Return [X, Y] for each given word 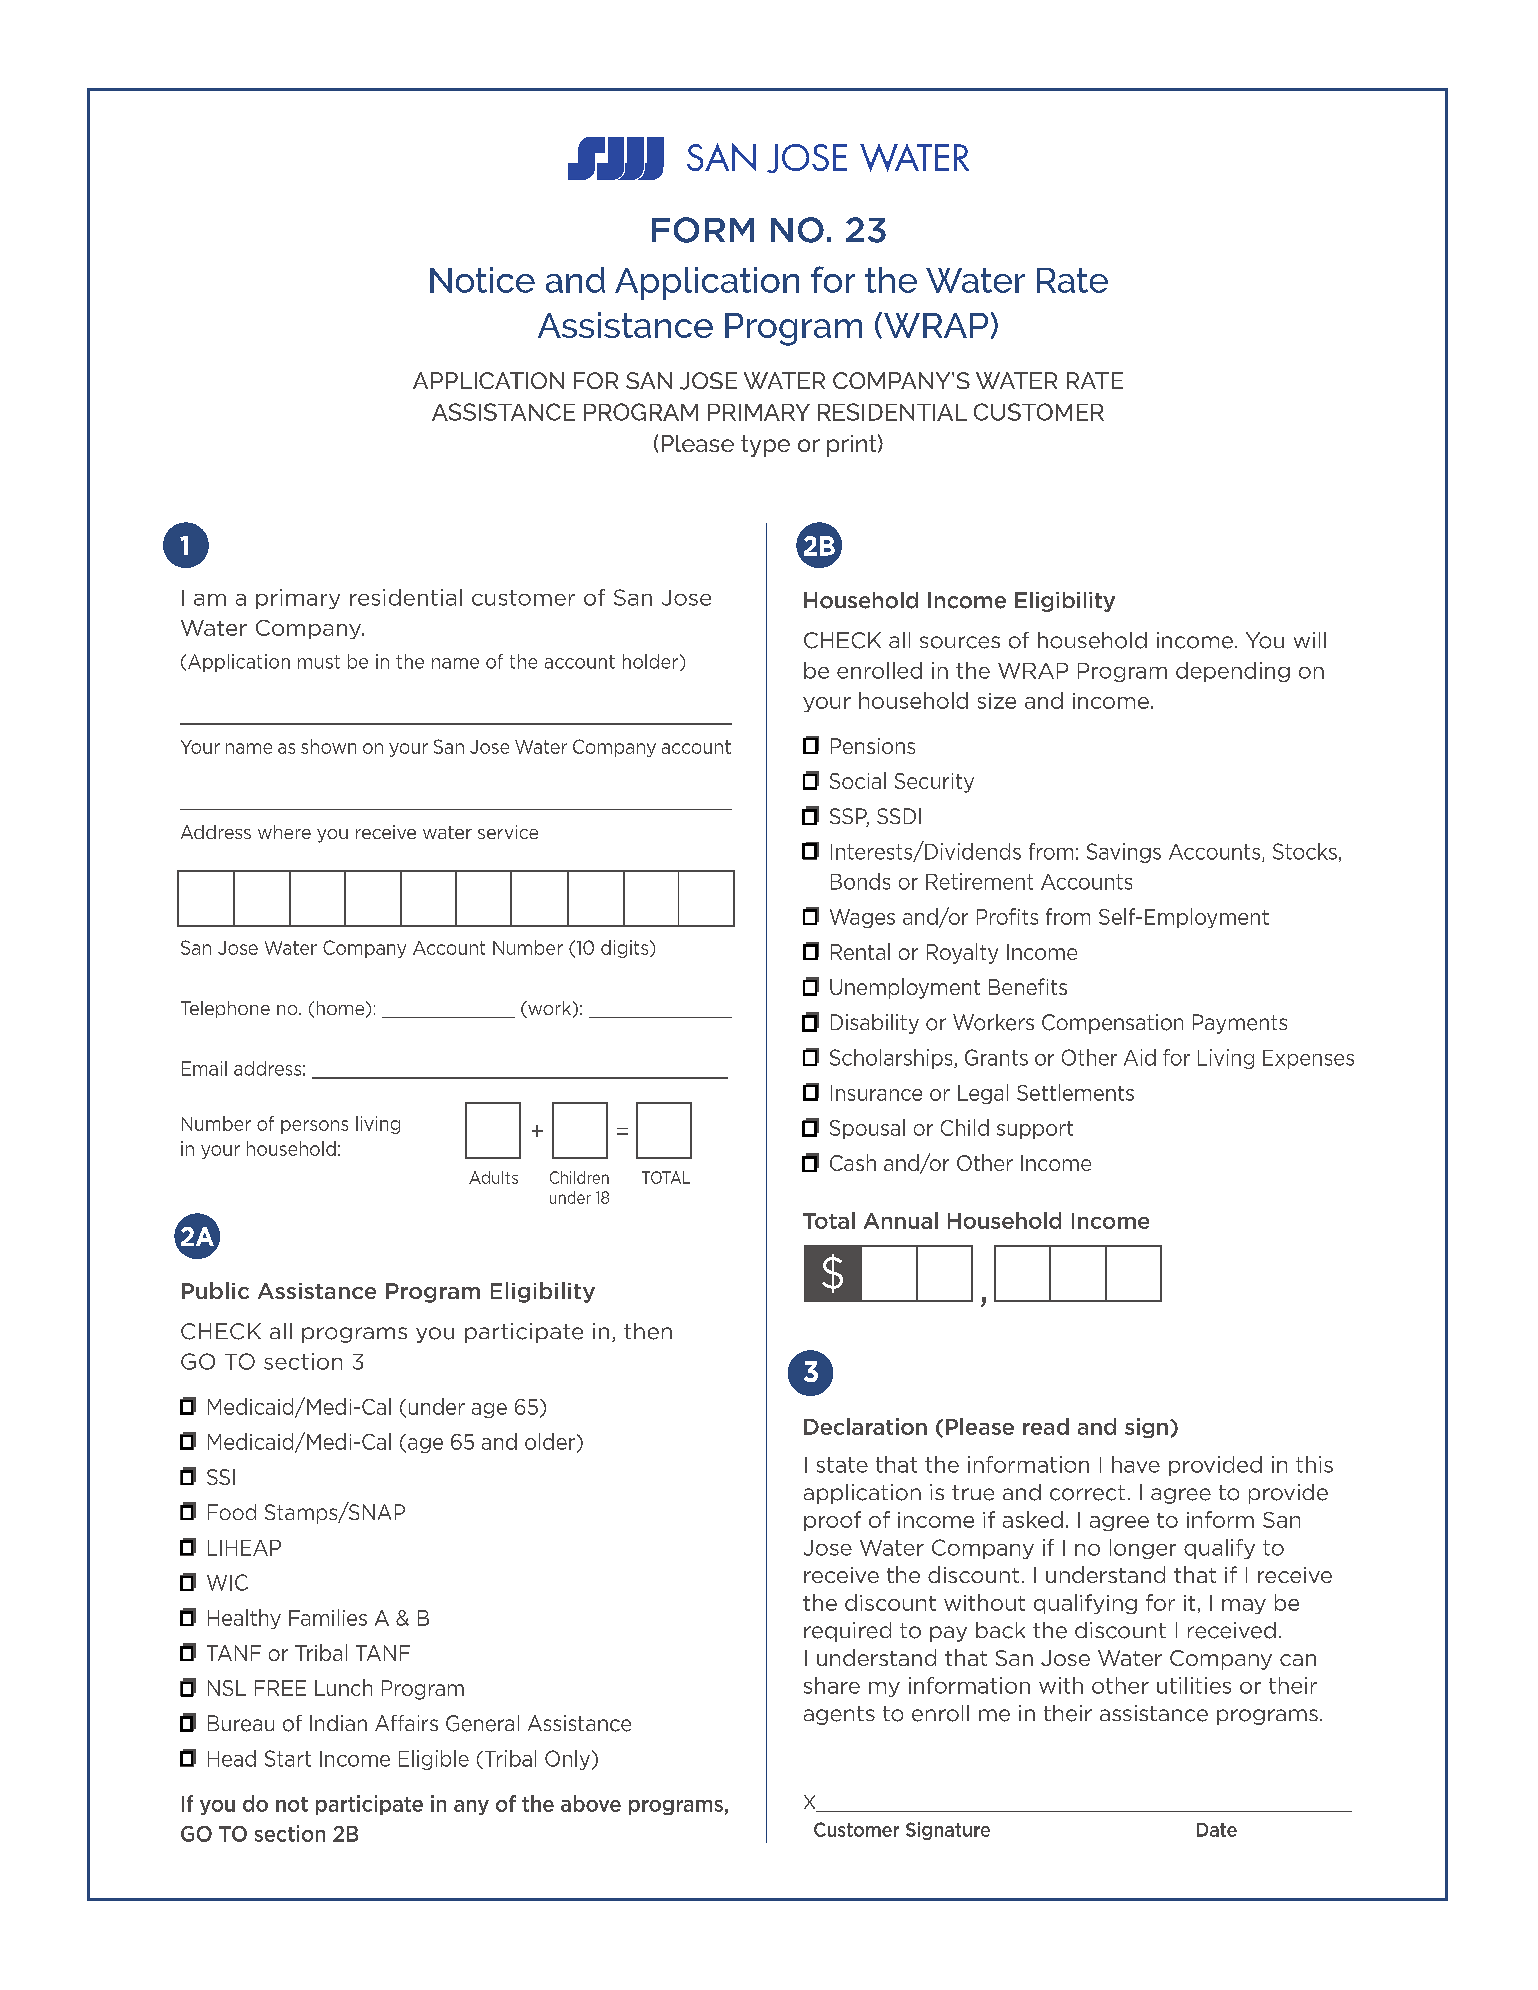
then [648, 1331]
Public [215, 1290]
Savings [1124, 853]
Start [288, 1758]
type [765, 446]
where [284, 832]
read [1046, 1426]
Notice [482, 280]
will [1310, 640]
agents [839, 1715]
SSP [849, 817]
